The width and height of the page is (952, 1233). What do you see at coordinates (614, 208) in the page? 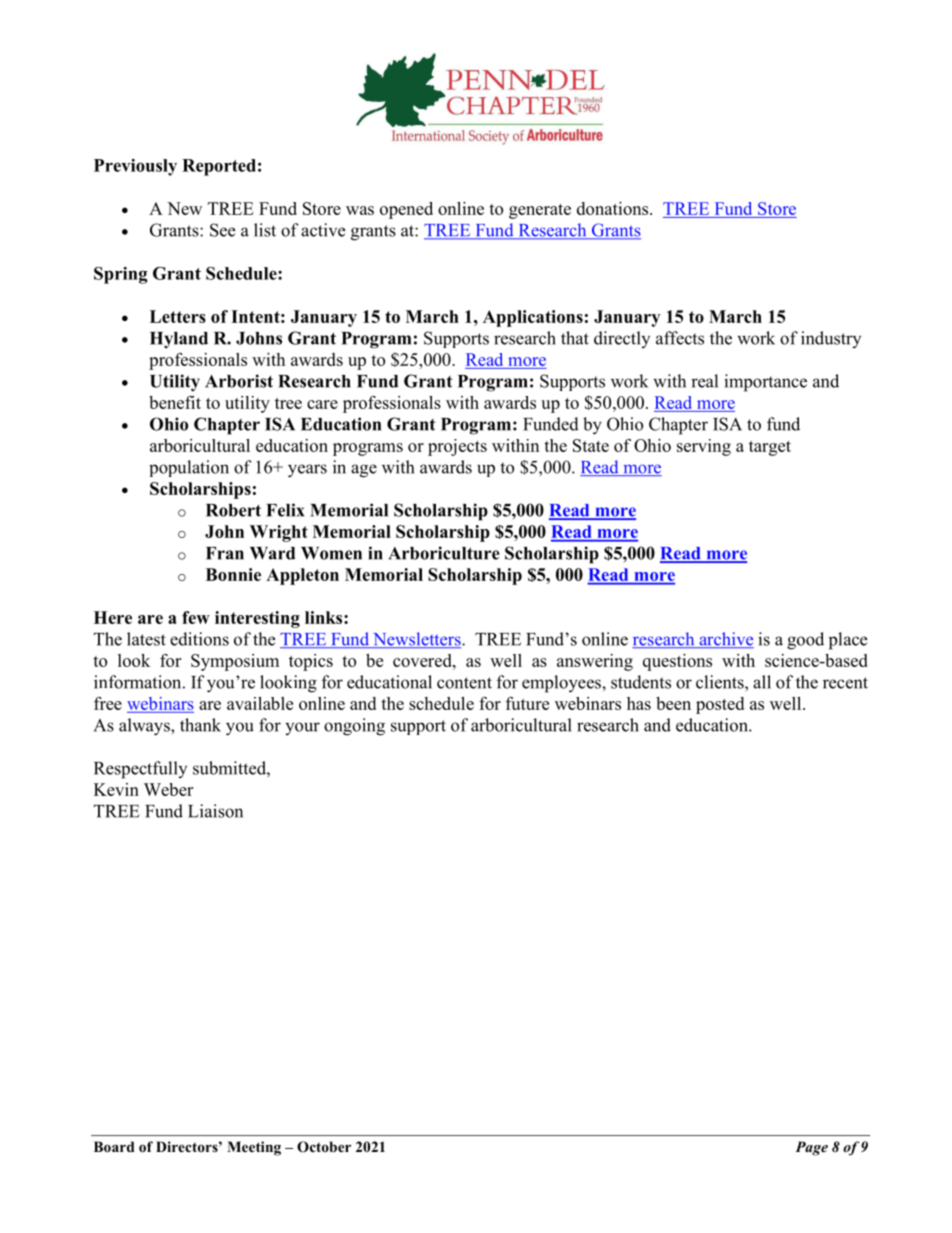
I see `donations` at bounding box center [614, 208].
